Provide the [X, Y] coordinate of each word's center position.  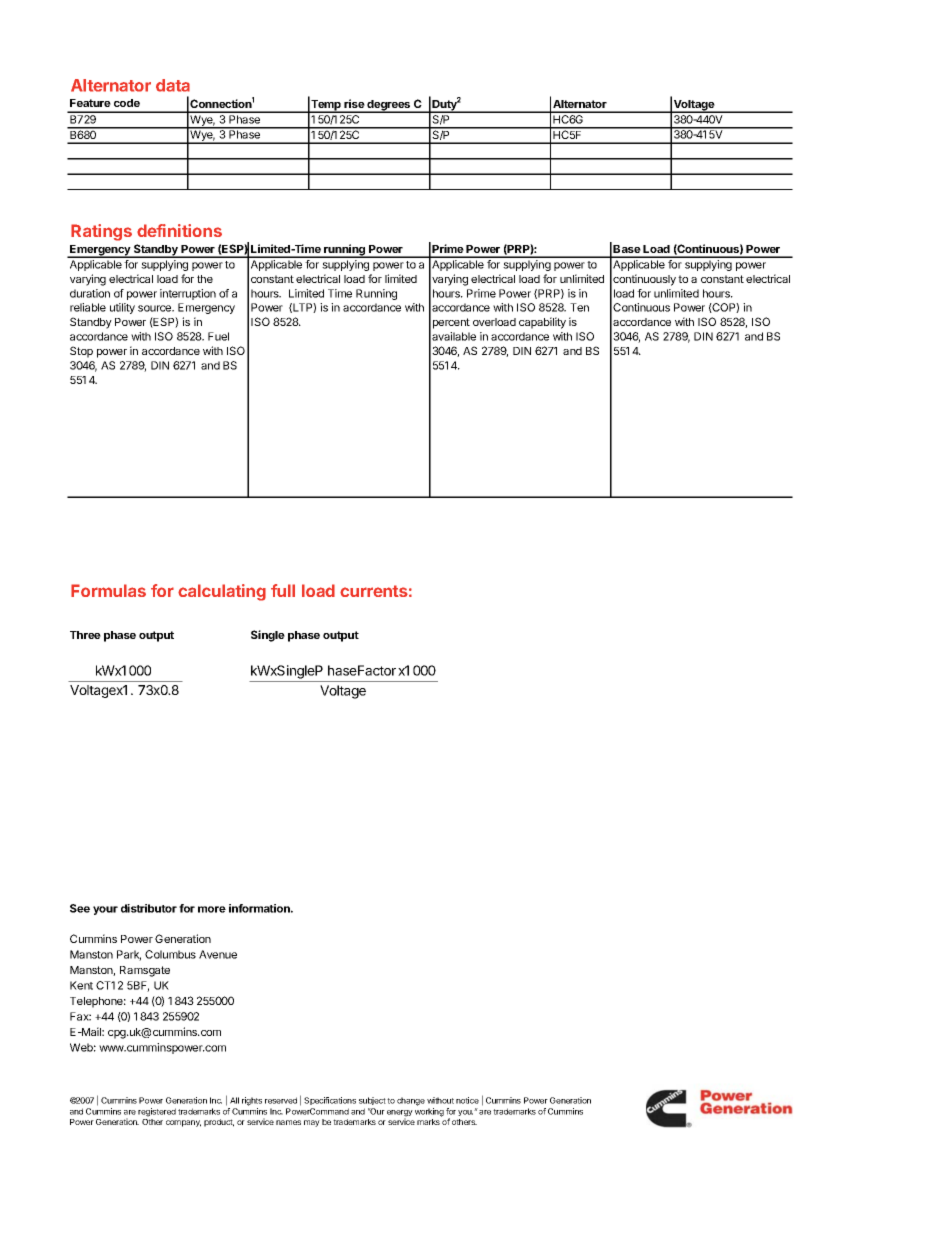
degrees [389, 106]
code [127, 103]
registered [157, 1112]
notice [467, 1100]
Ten [579, 307]
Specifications [330, 1101]
